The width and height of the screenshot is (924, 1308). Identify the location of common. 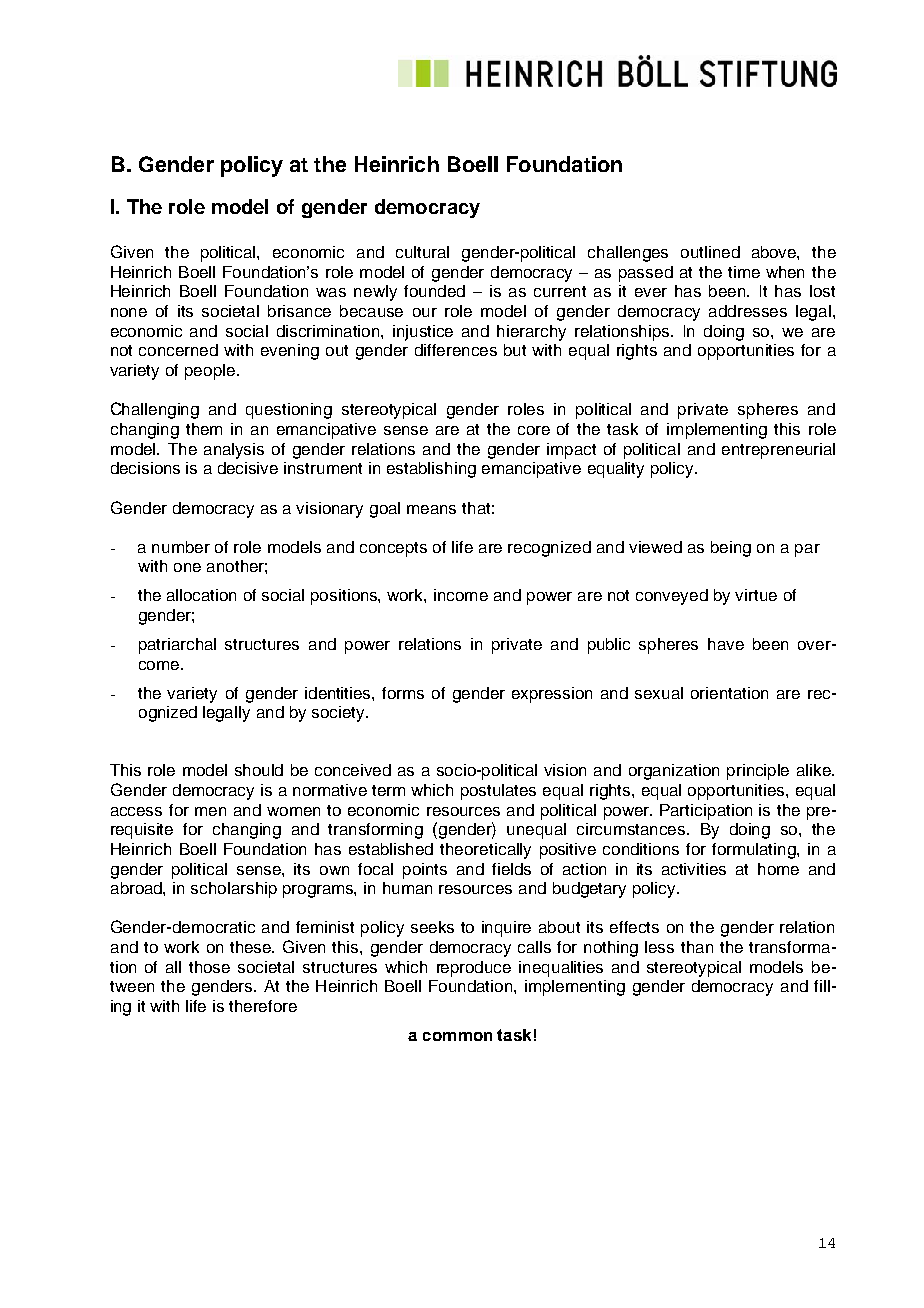
(457, 1036).
